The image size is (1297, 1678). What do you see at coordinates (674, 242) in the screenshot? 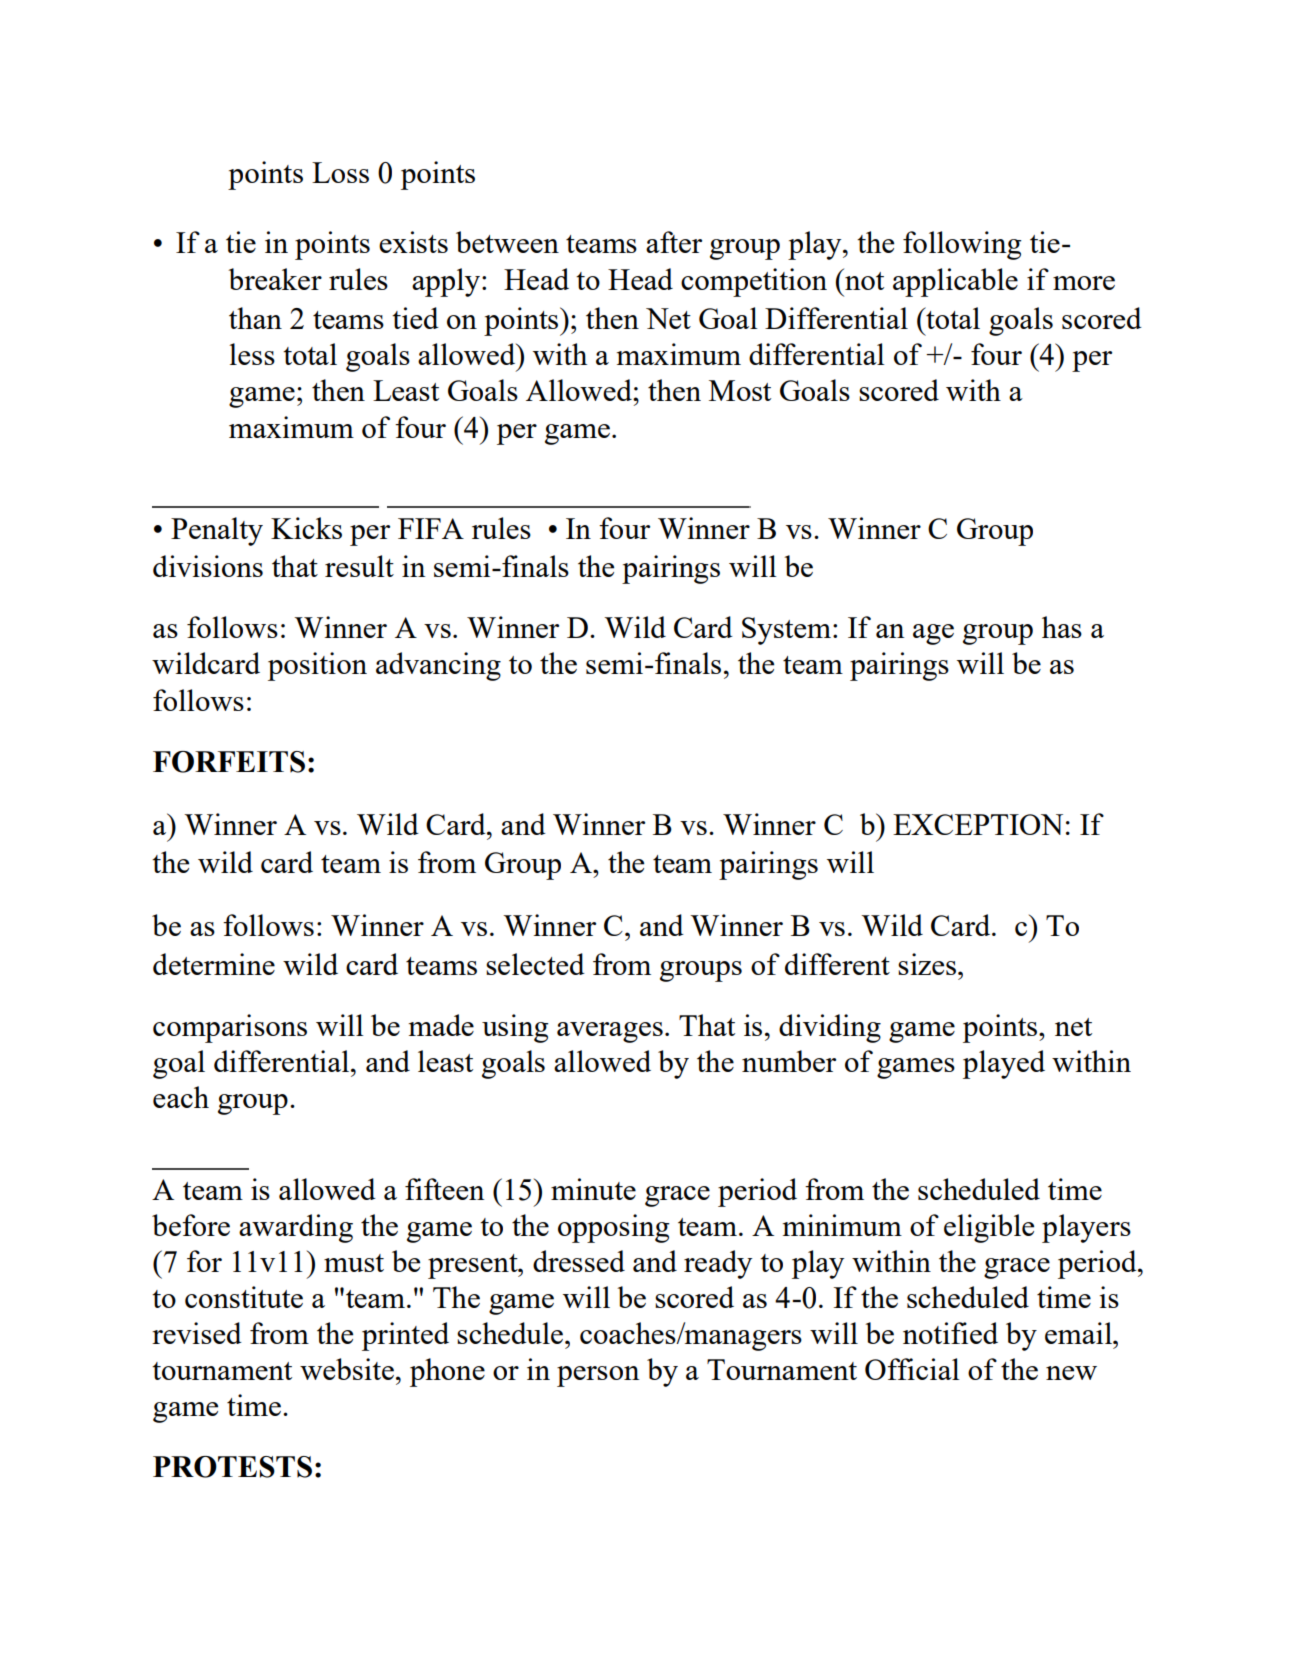
I see `after` at bounding box center [674, 242].
